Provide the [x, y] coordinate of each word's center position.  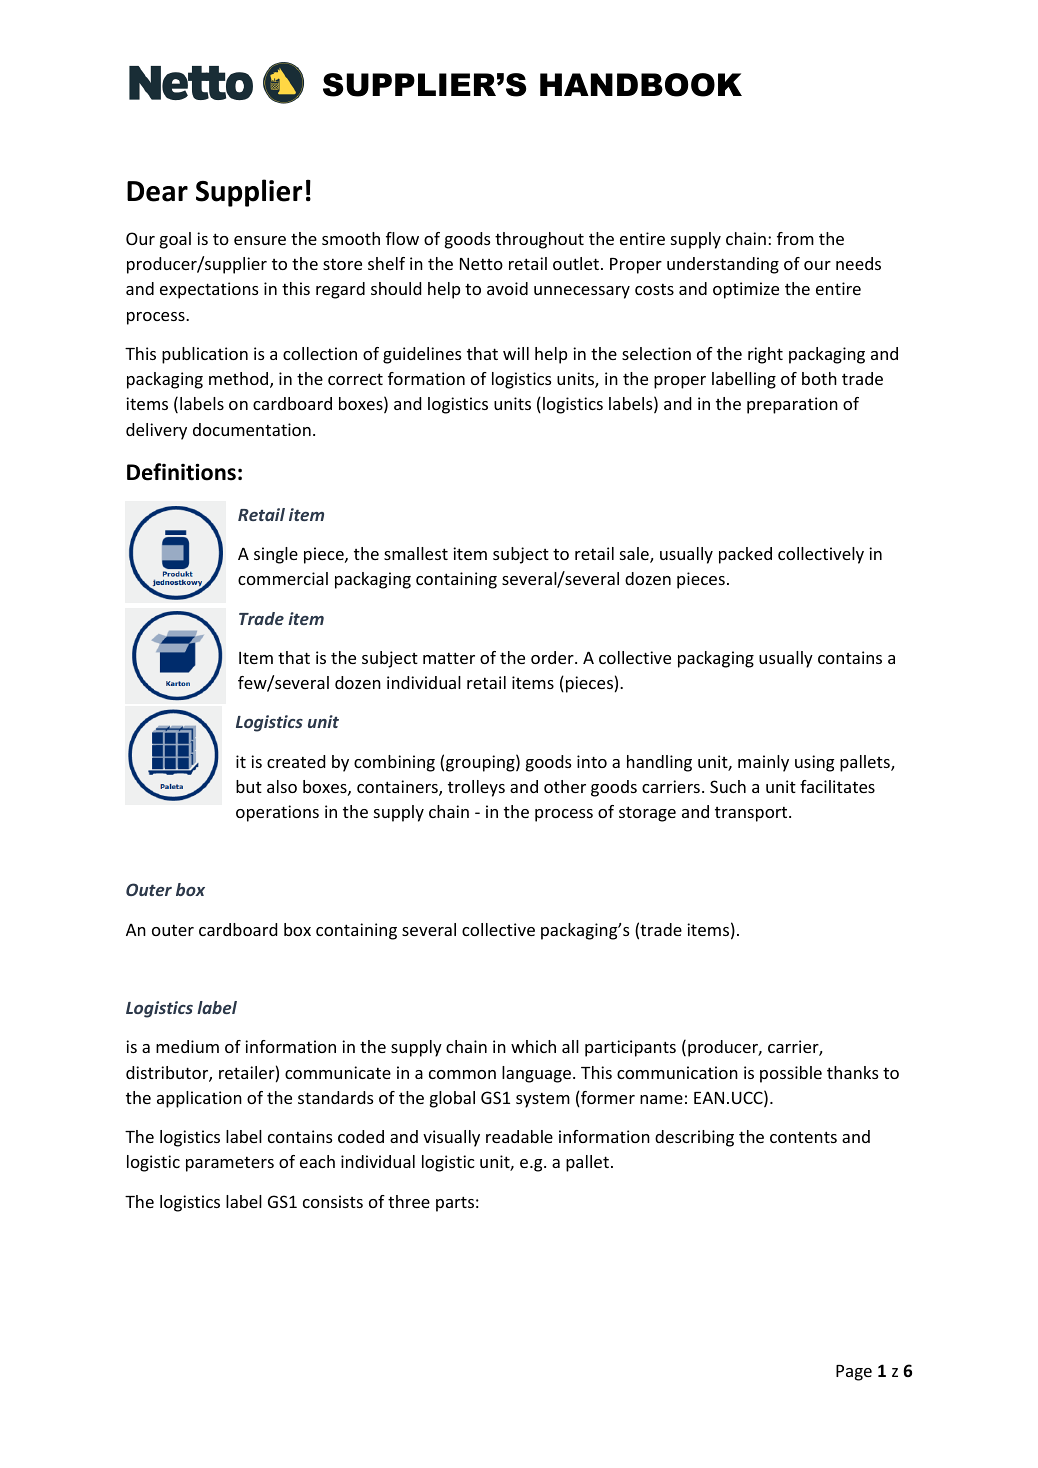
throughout [539, 240]
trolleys [476, 788]
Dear [157, 191]
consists [333, 1201]
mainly [763, 763]
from [795, 238]
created [296, 761]
